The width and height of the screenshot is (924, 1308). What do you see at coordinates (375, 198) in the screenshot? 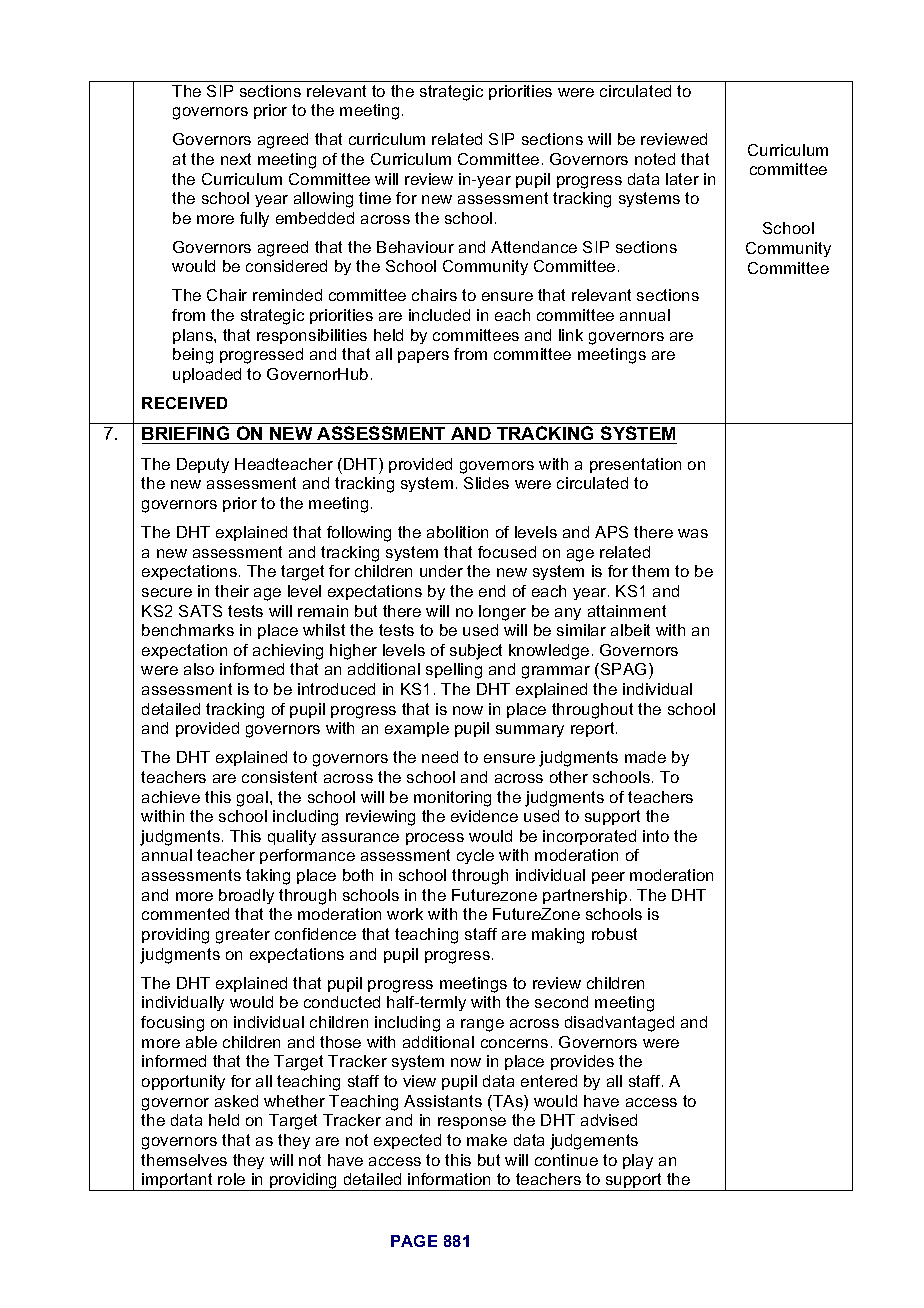
I see `time` at bounding box center [375, 198].
